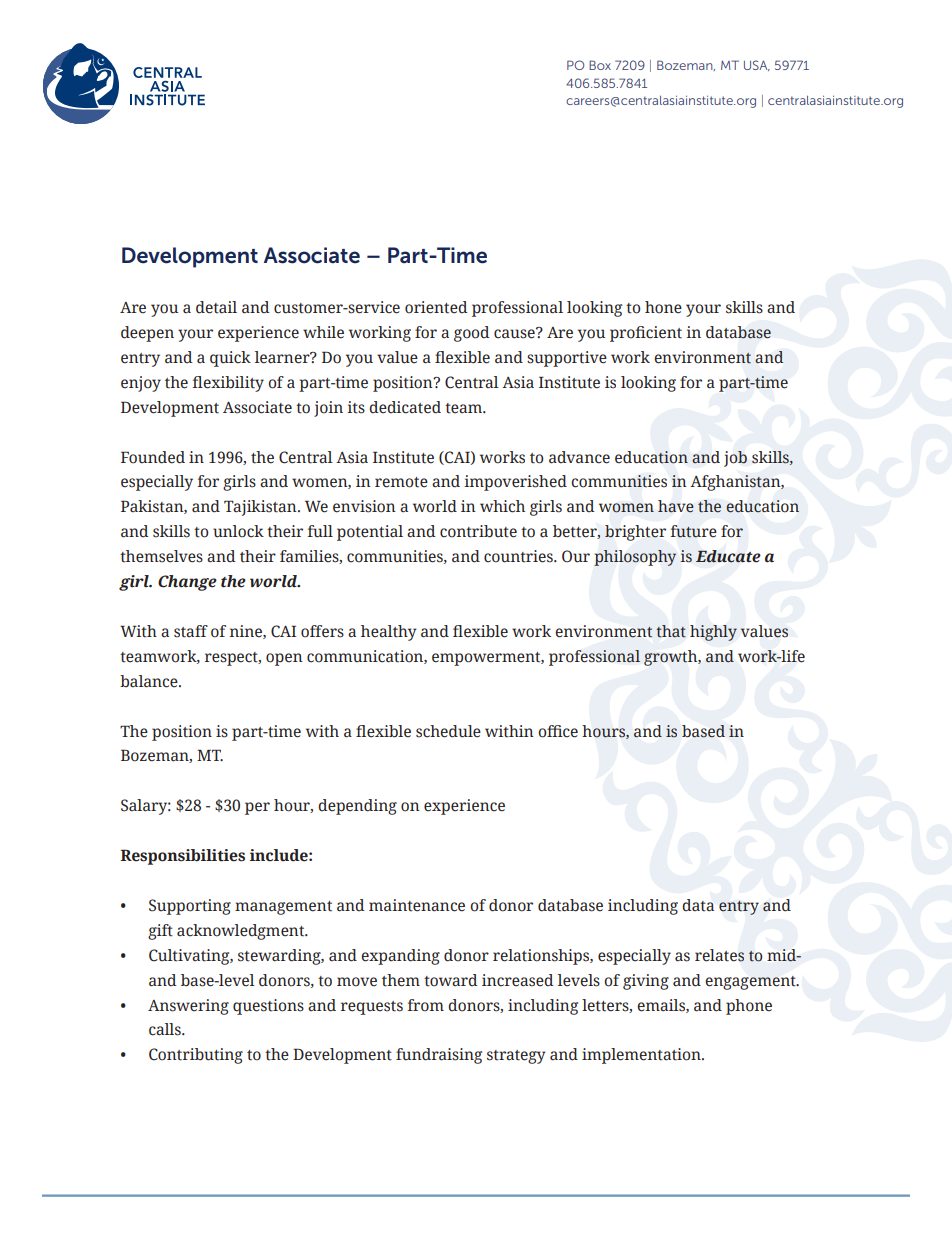  Describe the element at coordinates (187, 583) in the screenshot. I see `Change` at that location.
